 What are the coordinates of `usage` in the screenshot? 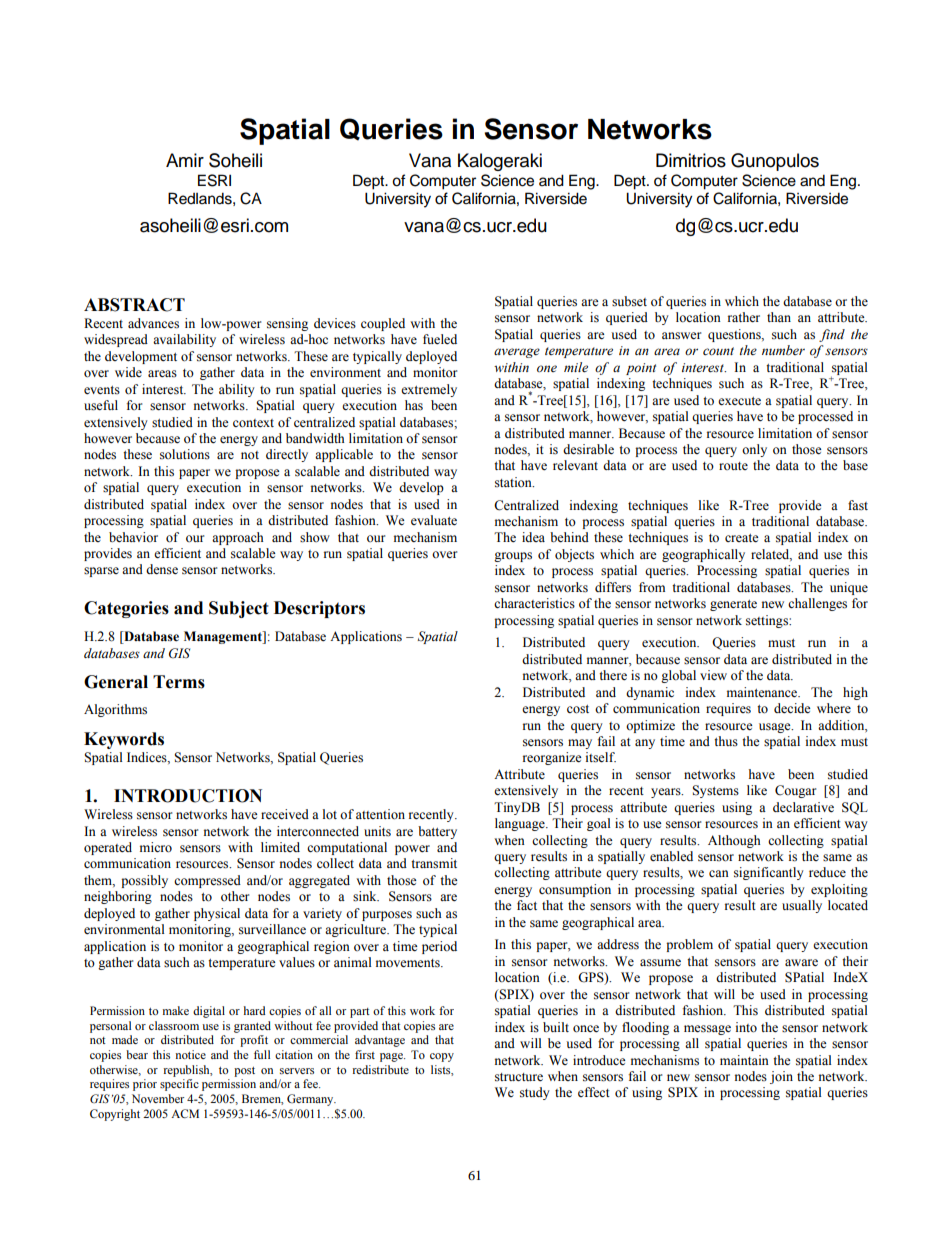 It's located at (776, 728).
